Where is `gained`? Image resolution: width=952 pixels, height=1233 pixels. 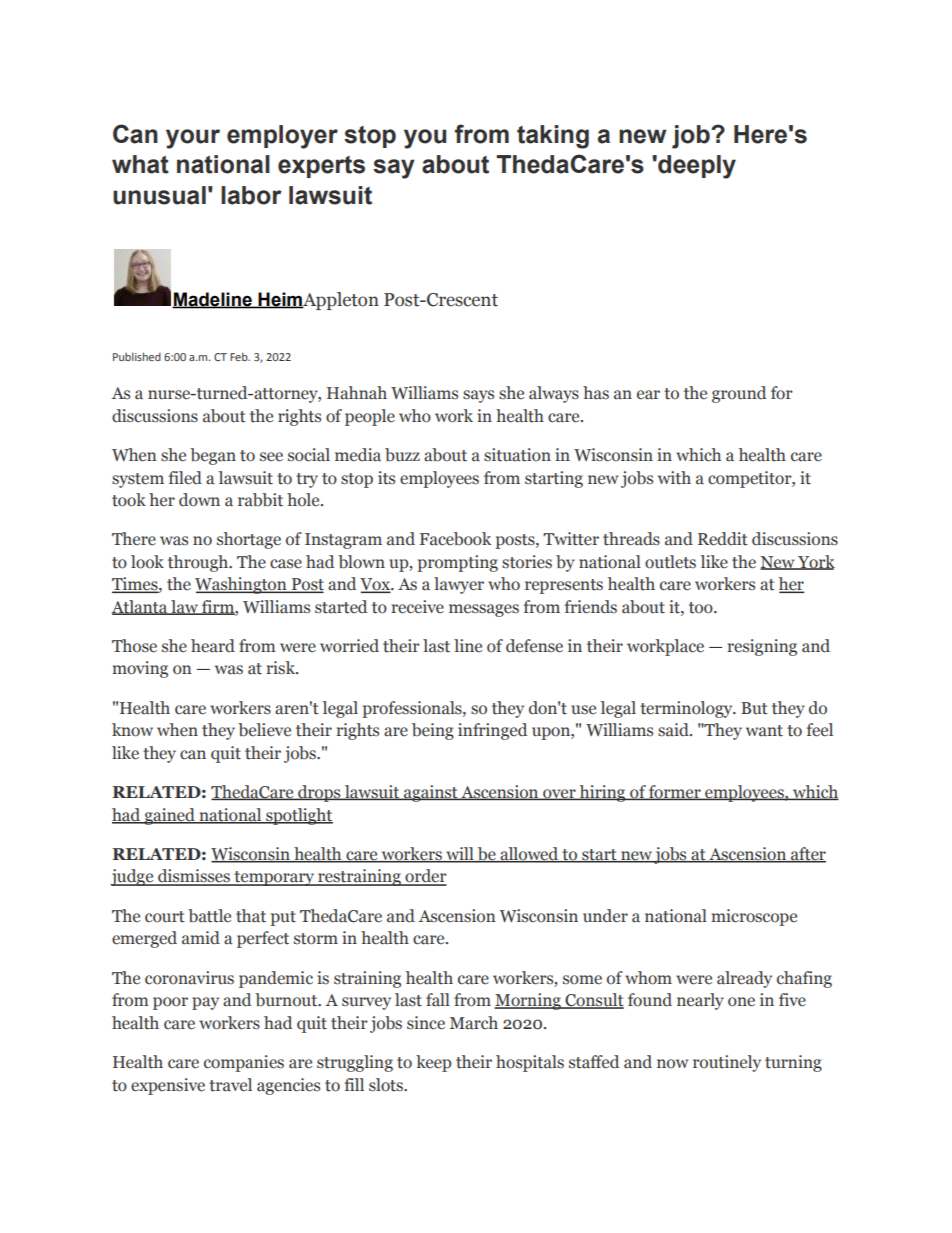
gained is located at coordinates (169, 816).
